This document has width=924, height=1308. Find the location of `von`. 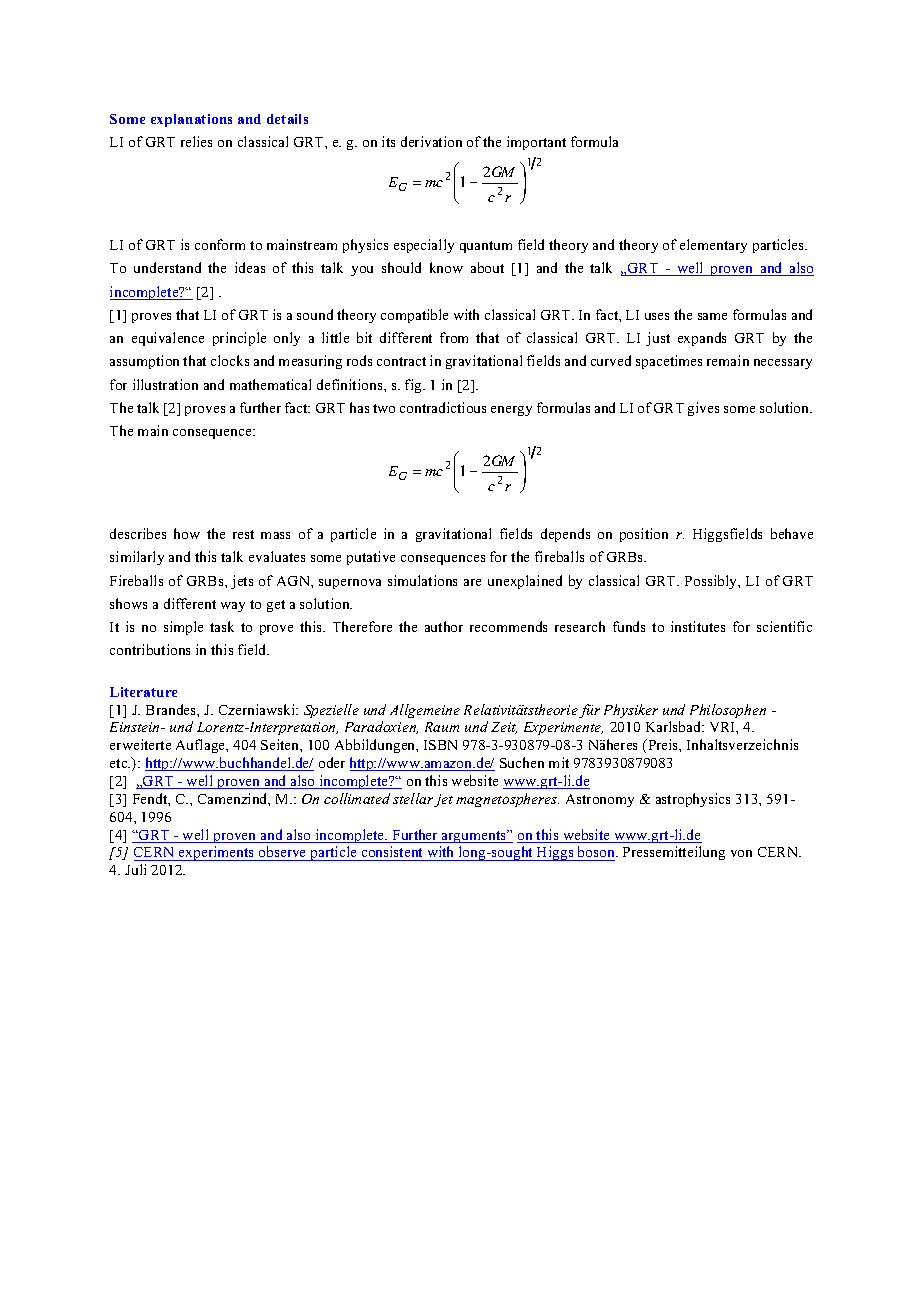

von is located at coordinates (741, 853).
